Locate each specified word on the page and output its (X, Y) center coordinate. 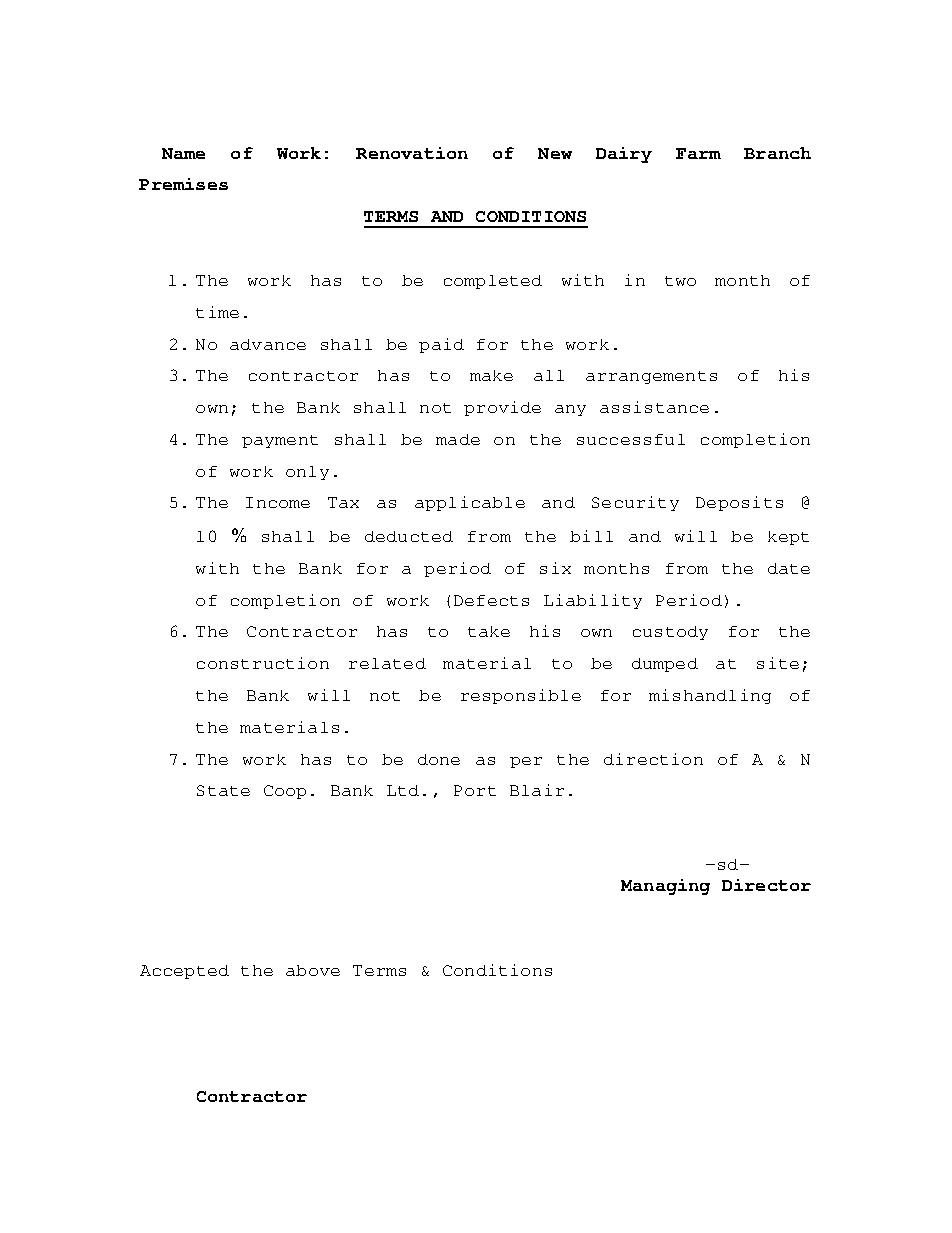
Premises (183, 184)
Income (278, 502)
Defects (491, 600)
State (223, 790)
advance (268, 344)
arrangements (651, 377)
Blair (537, 790)
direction (653, 759)
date (789, 568)
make (491, 375)
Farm (698, 153)
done (439, 759)
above (313, 970)
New (555, 153)
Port (475, 790)
